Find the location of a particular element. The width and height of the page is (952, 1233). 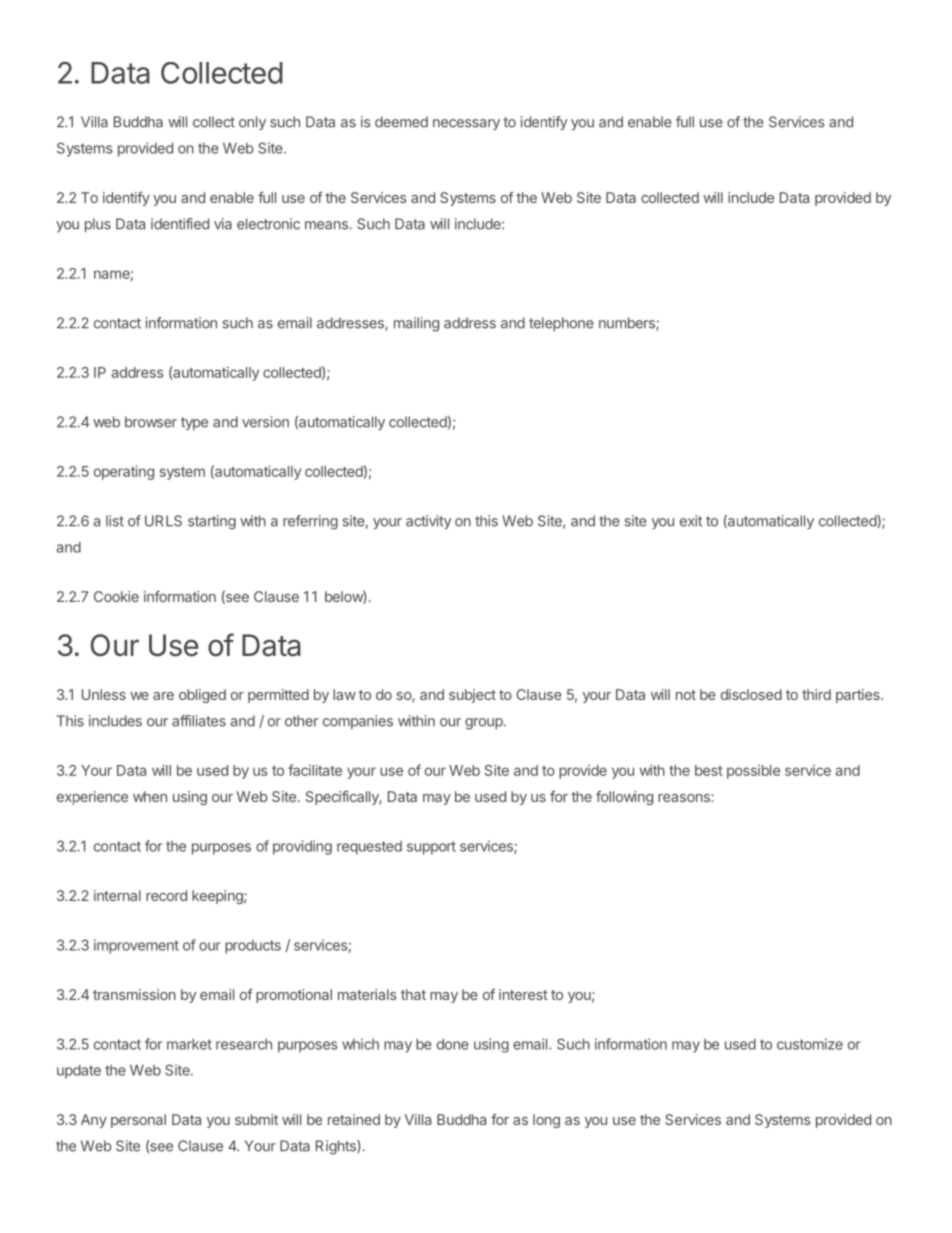

numbers is located at coordinates (628, 324).
